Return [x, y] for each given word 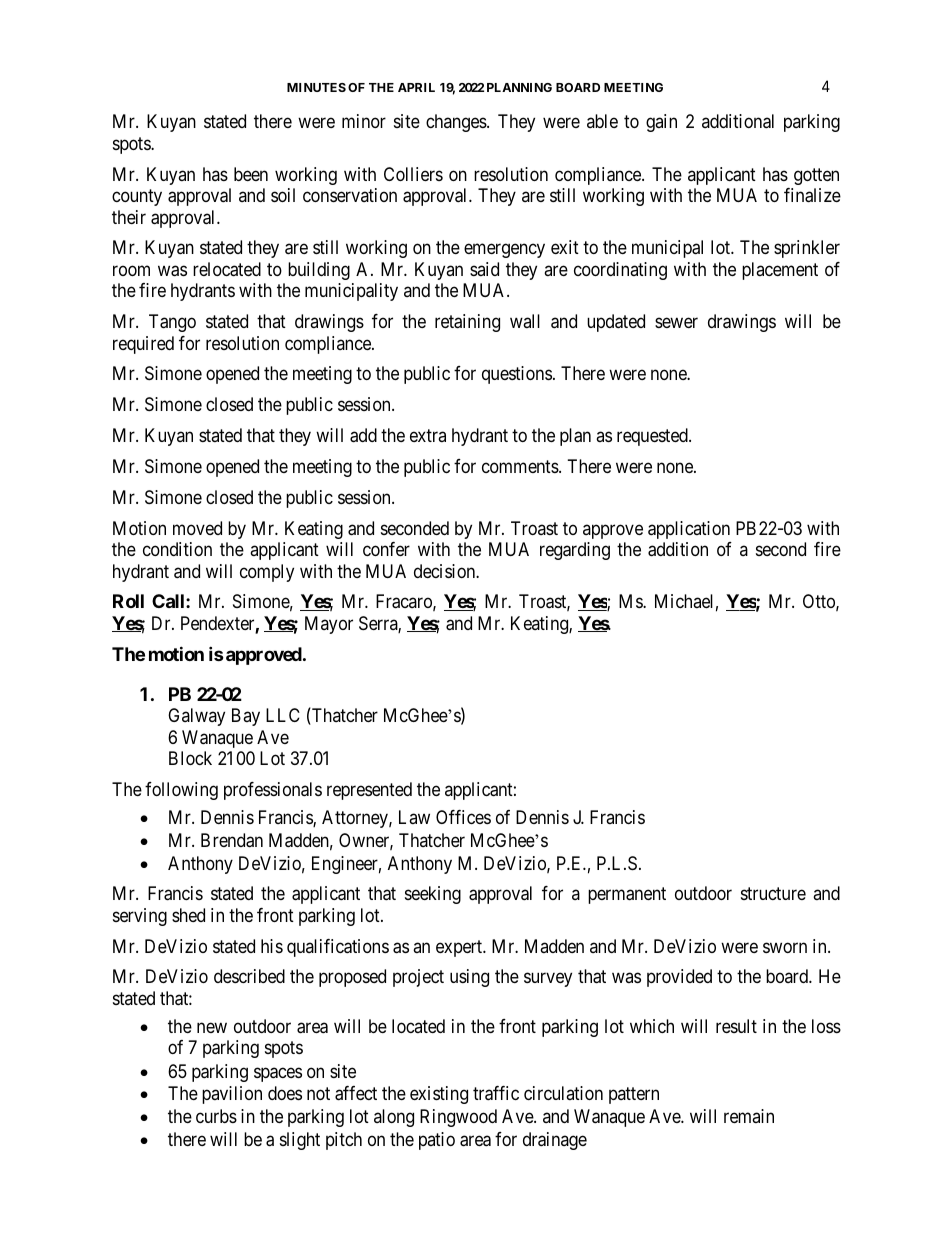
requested [653, 437]
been [251, 174]
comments [521, 466]
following [181, 791]
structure [773, 893]
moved [197, 528]
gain [661, 123]
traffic [496, 1093]
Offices [463, 817]
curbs [216, 1116]
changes [457, 123]
